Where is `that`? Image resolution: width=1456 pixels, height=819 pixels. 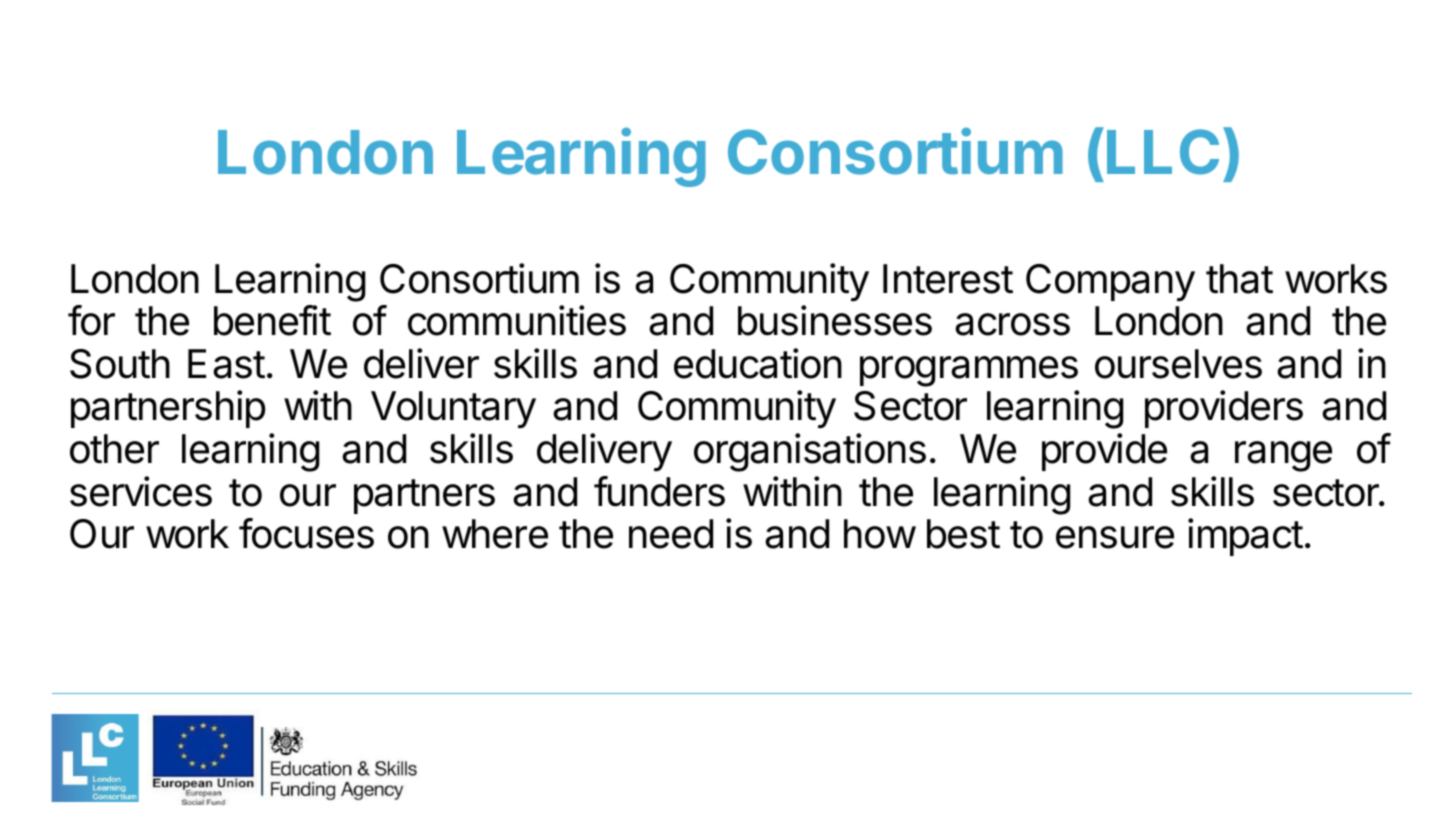
that is located at coordinates (1239, 279).
